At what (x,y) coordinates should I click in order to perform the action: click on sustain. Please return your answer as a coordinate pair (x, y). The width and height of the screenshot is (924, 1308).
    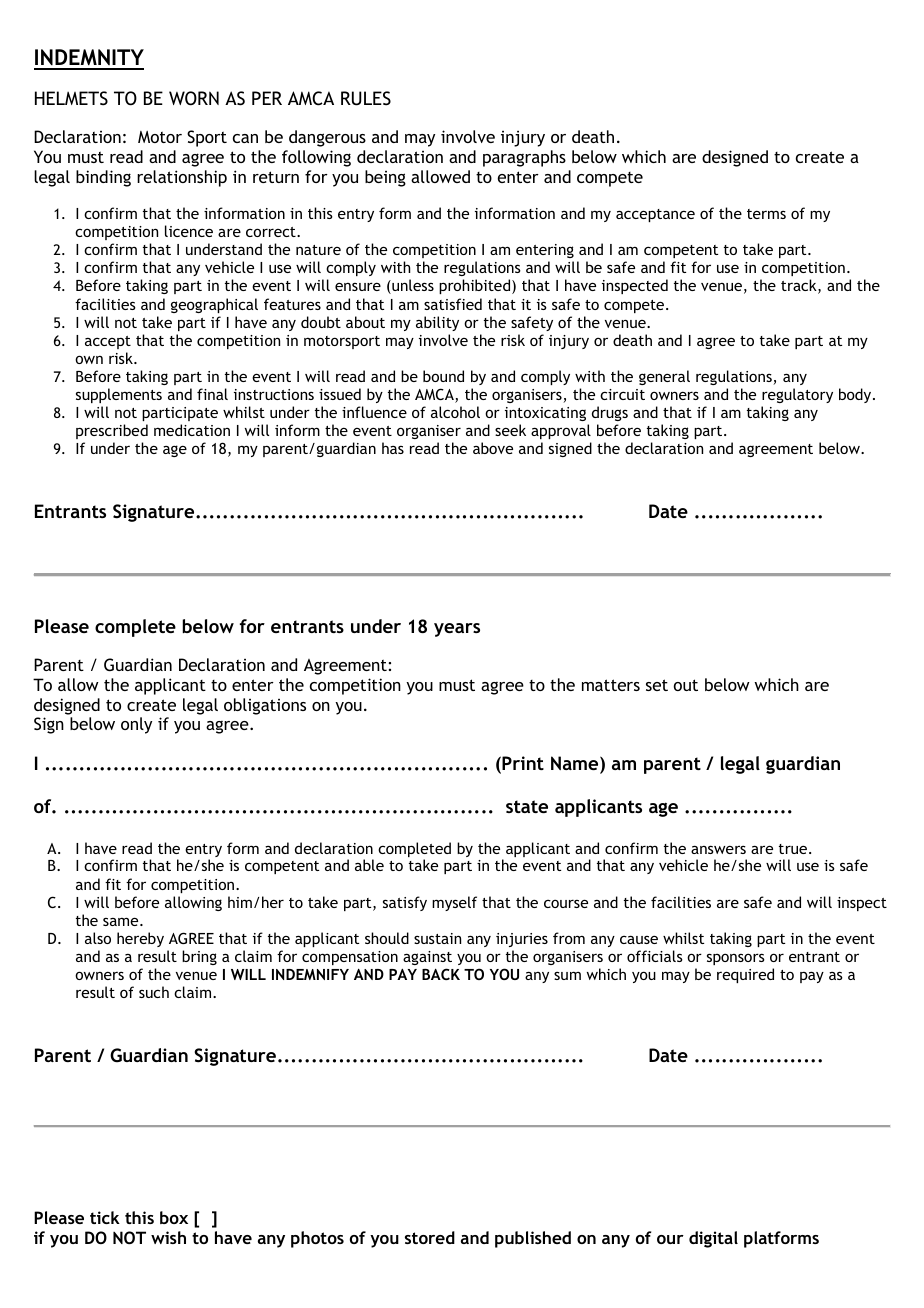
    Looking at the image, I should click on (437, 938).
